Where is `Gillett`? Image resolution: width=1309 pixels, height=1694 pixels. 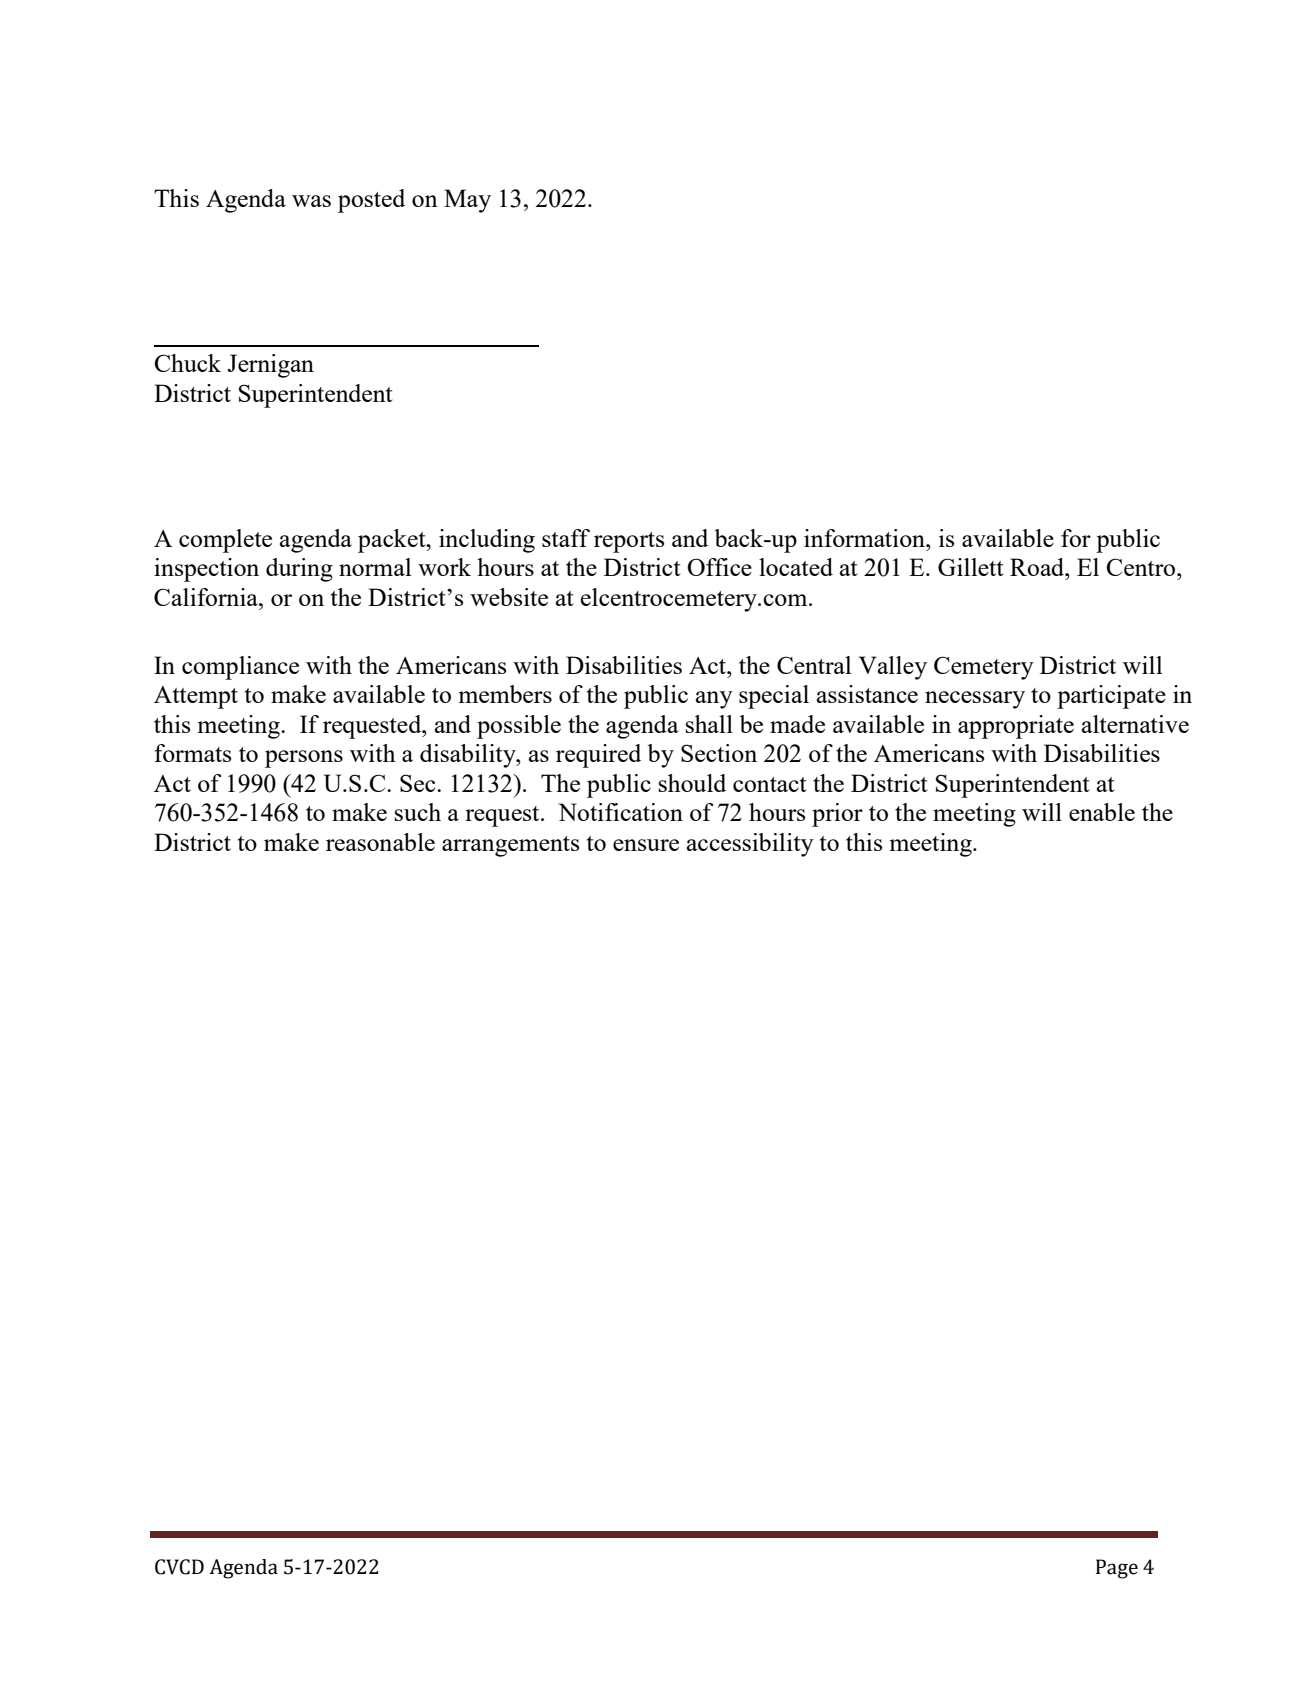
Gillett is located at coordinates (971, 567).
